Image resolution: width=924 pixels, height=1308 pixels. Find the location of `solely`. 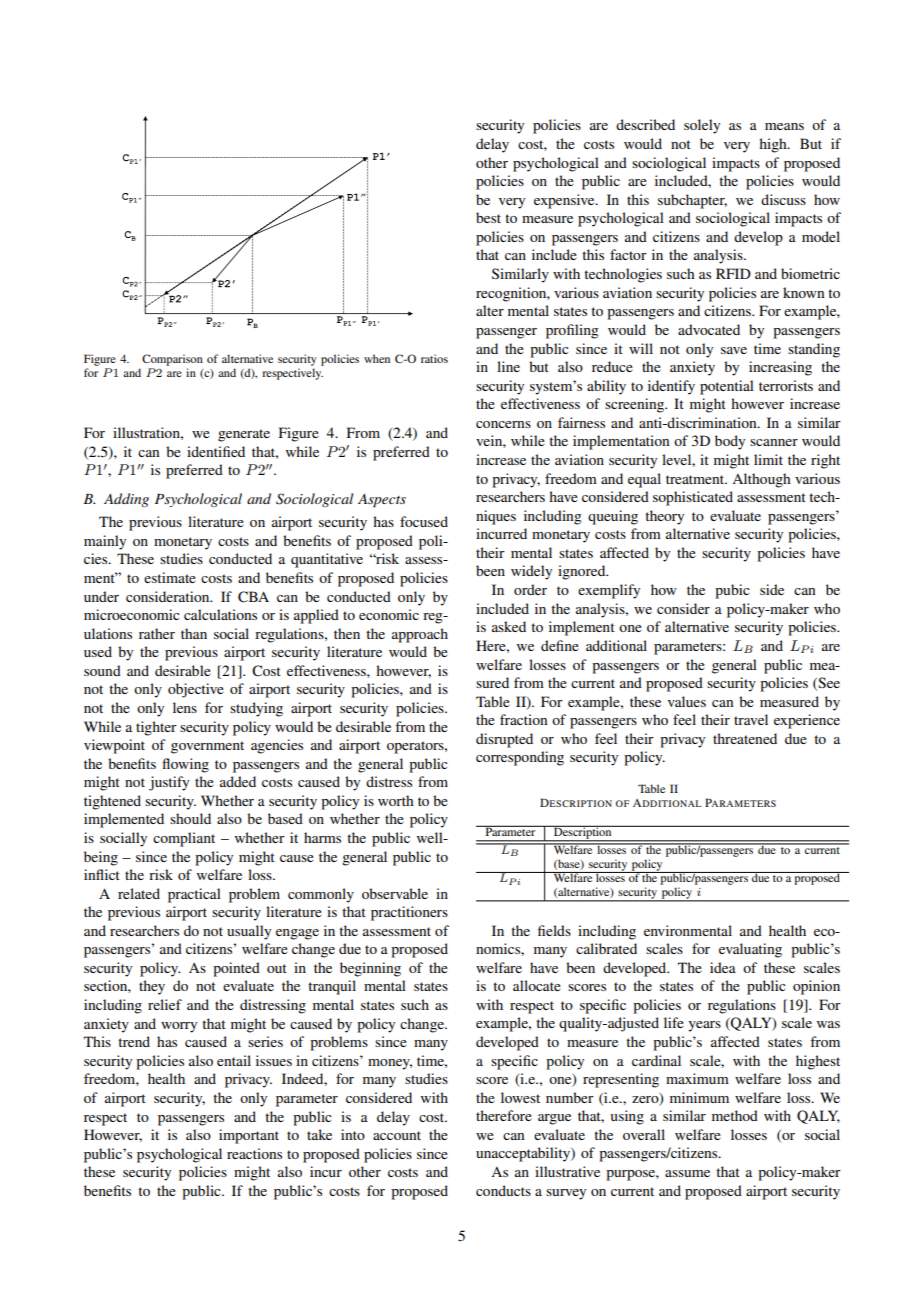

solely is located at coordinates (702, 126).
